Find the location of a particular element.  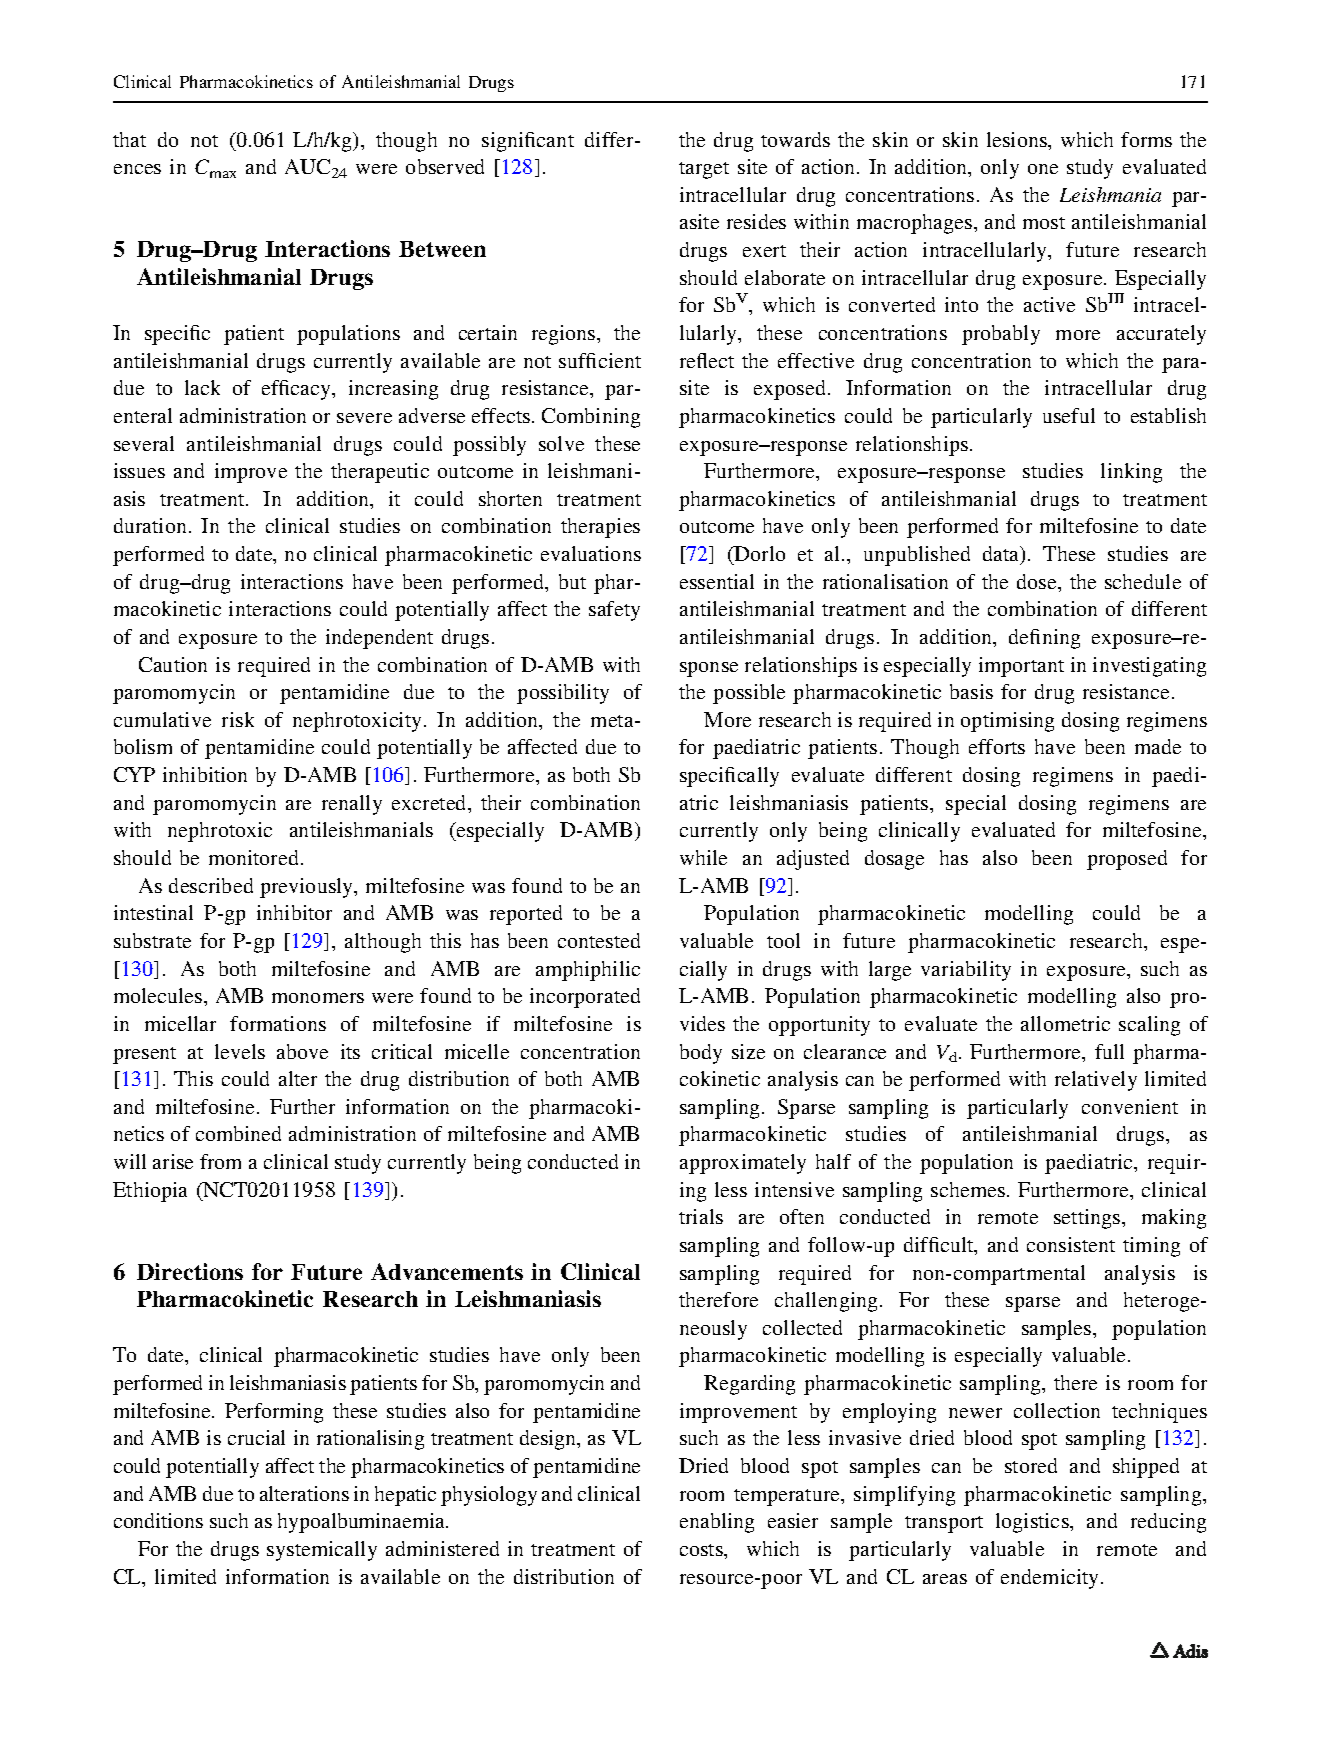

defining is located at coordinates (1044, 639).
